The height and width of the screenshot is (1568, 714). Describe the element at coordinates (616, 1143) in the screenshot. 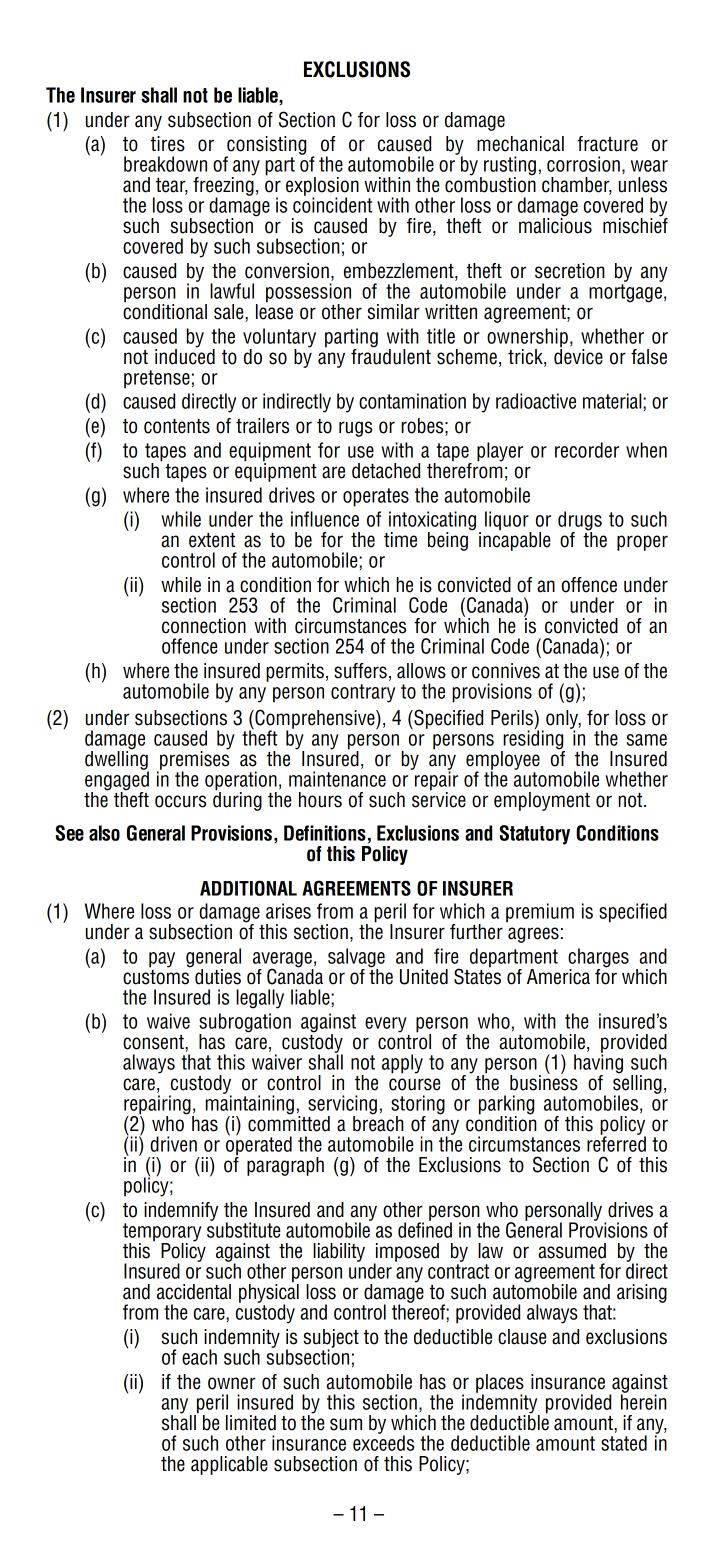

I see `referred` at that location.
